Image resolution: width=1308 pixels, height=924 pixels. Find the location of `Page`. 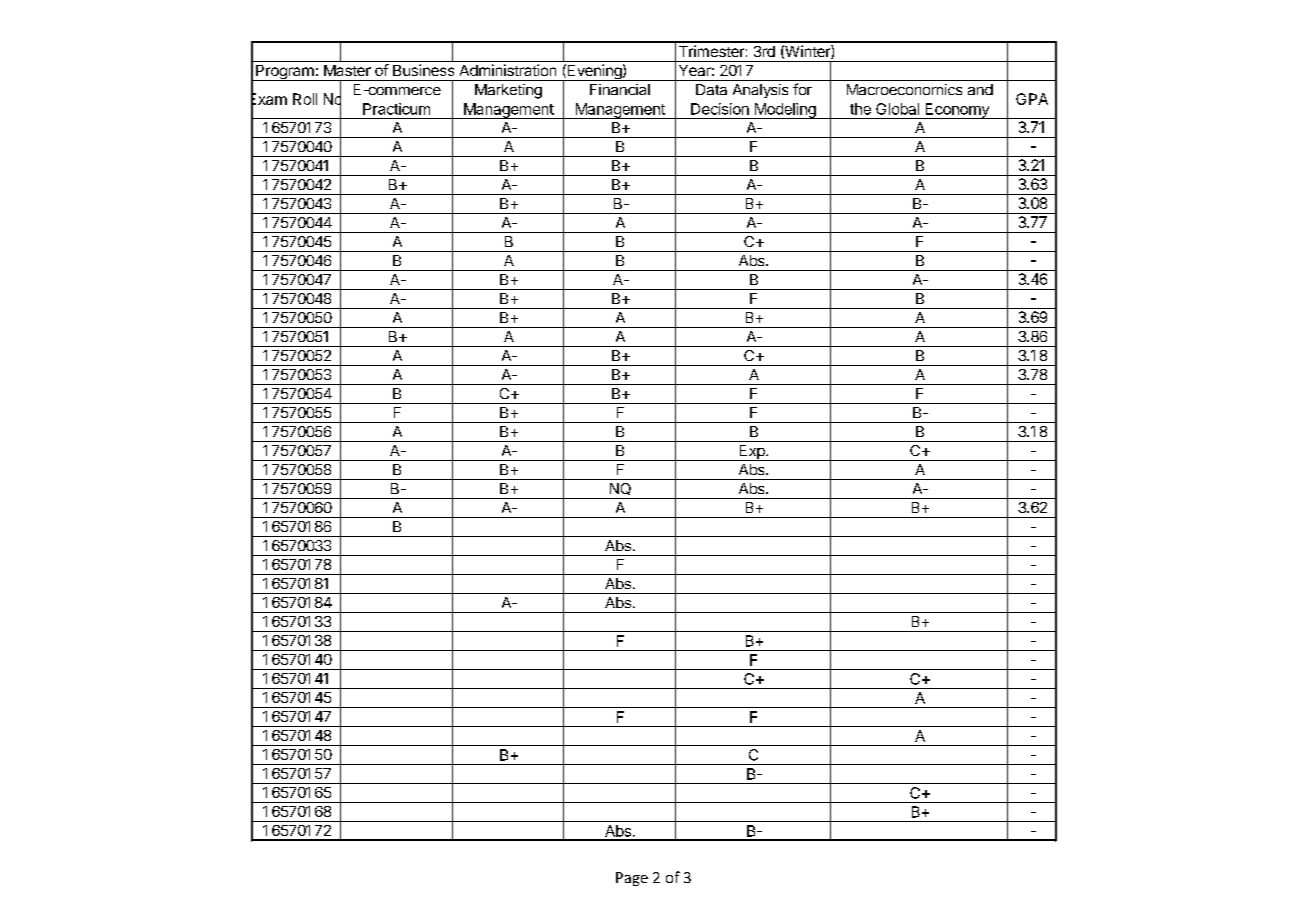

Page is located at coordinates (632, 879).
